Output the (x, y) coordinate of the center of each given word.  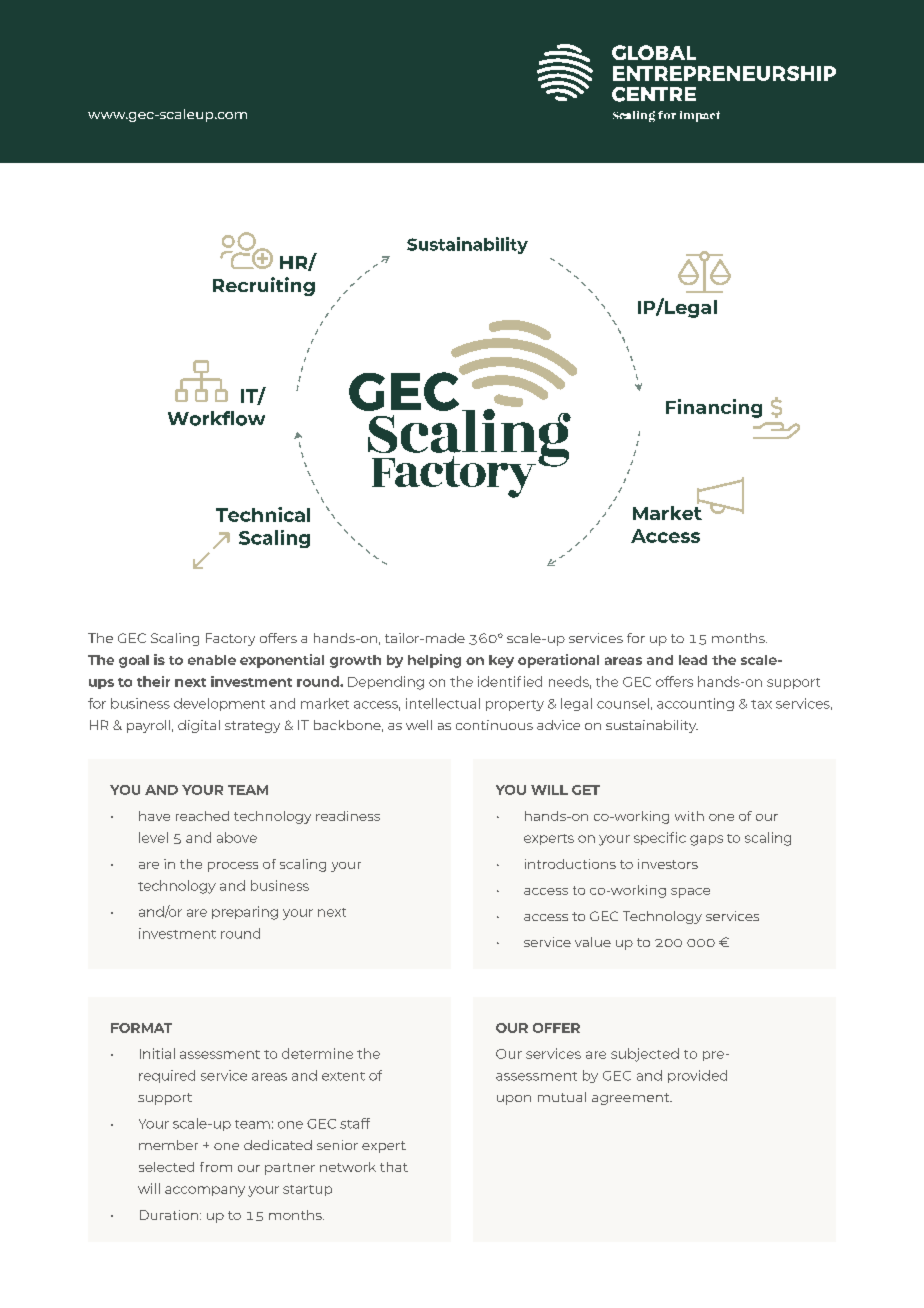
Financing (714, 408)
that (394, 1167)
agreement (632, 1099)
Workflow (216, 418)
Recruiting (264, 286)
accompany (205, 1191)
